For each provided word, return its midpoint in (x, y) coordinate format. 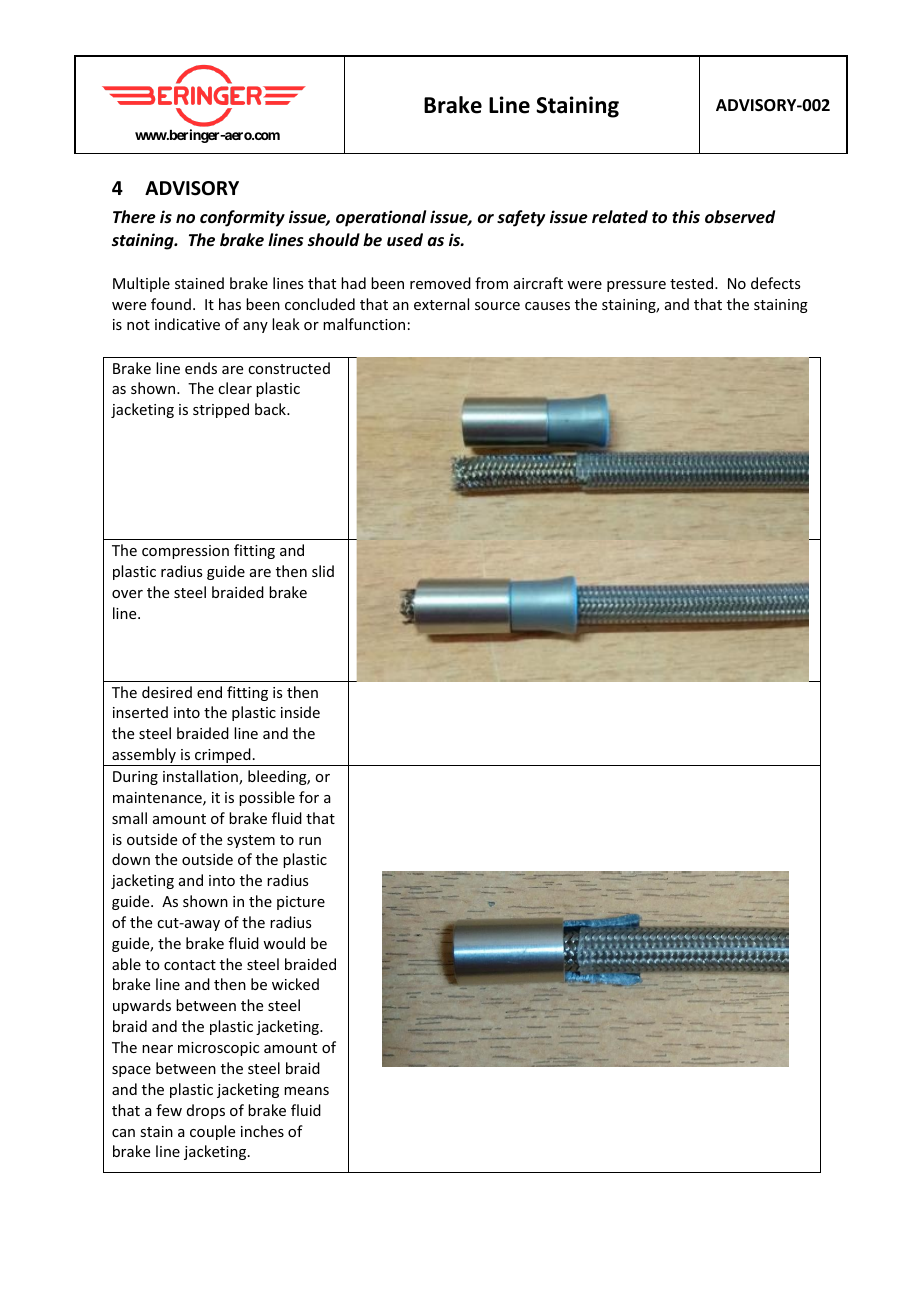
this (686, 216)
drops (206, 1111)
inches (262, 1131)
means (306, 1091)
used (405, 240)
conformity (242, 218)
